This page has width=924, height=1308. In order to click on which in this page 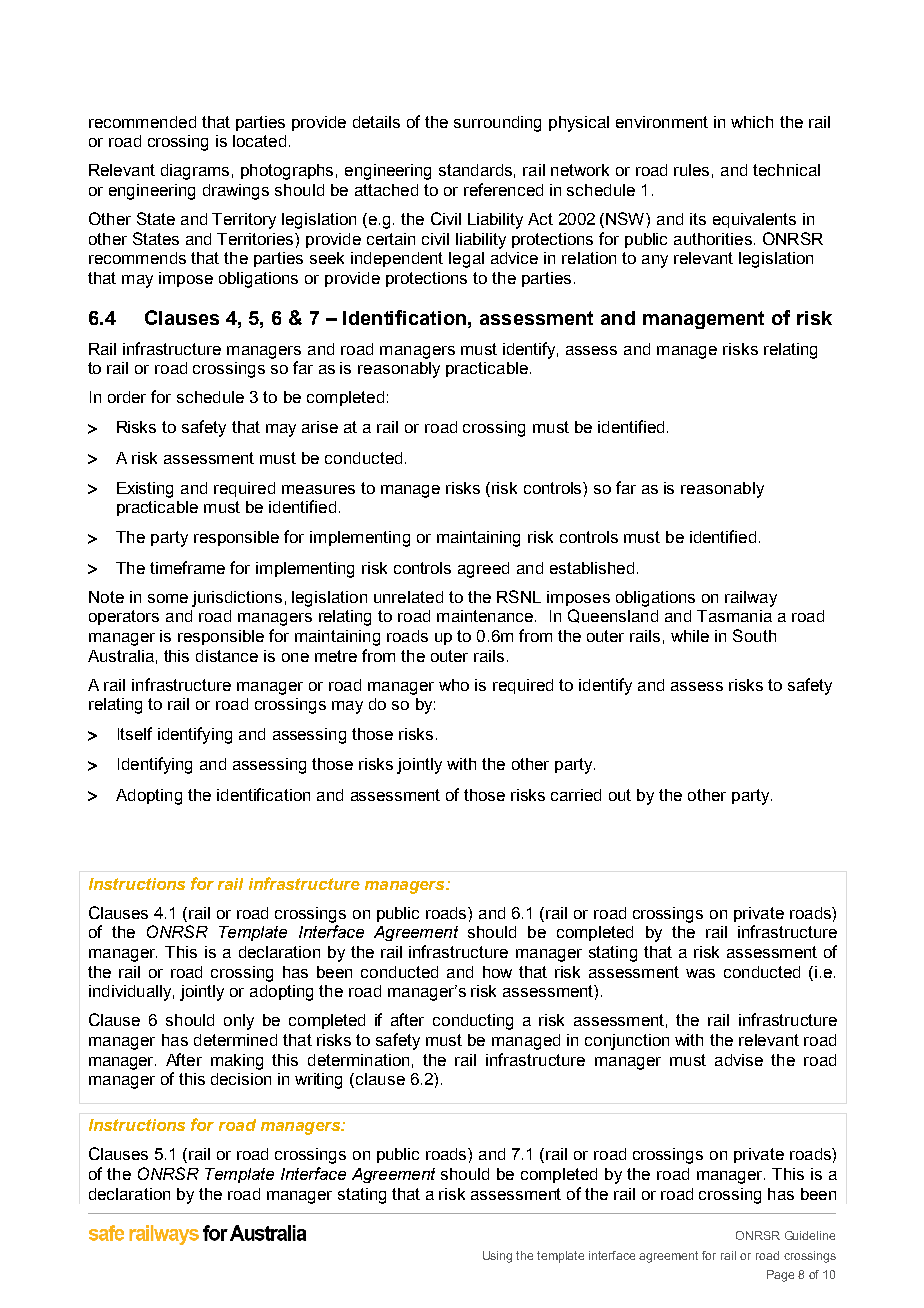, I will do `click(752, 122)`.
